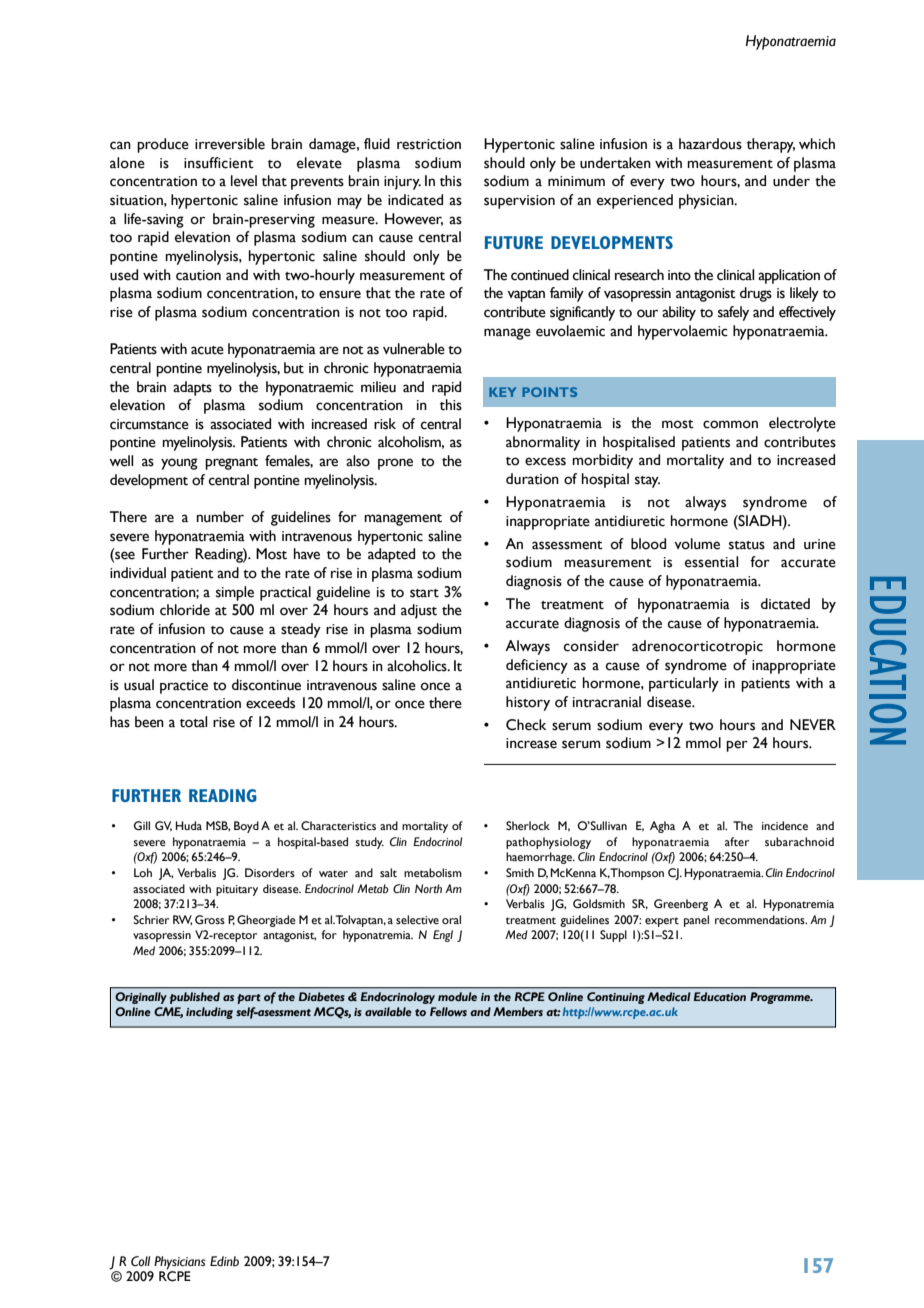 This screenshot has width=924, height=1308. Describe the element at coordinates (528, 703) in the screenshot. I see `history` at that location.
